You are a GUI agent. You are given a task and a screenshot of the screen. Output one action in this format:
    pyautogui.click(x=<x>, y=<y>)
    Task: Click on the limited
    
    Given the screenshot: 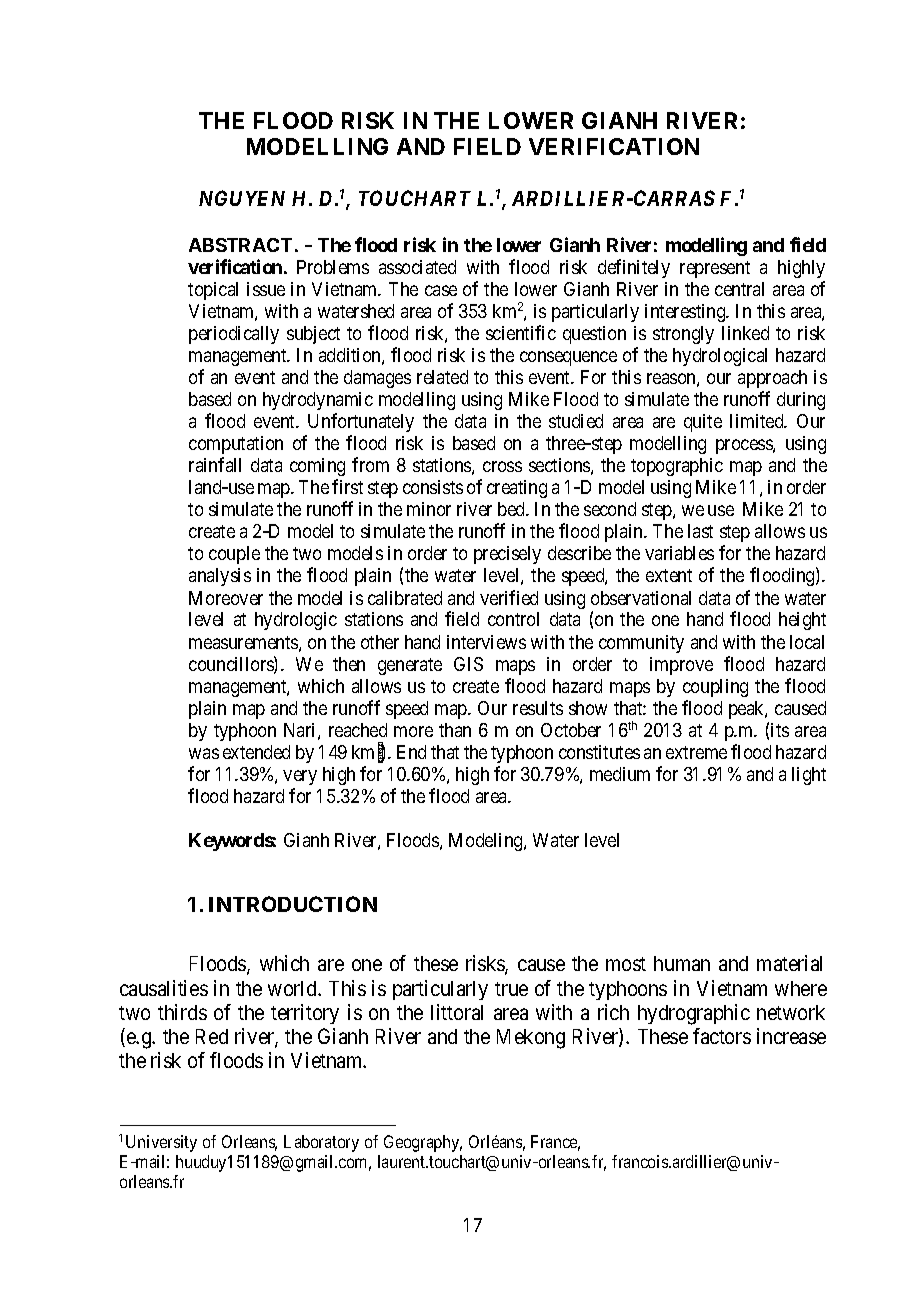 What is the action you would take?
    pyautogui.click(x=758, y=421)
